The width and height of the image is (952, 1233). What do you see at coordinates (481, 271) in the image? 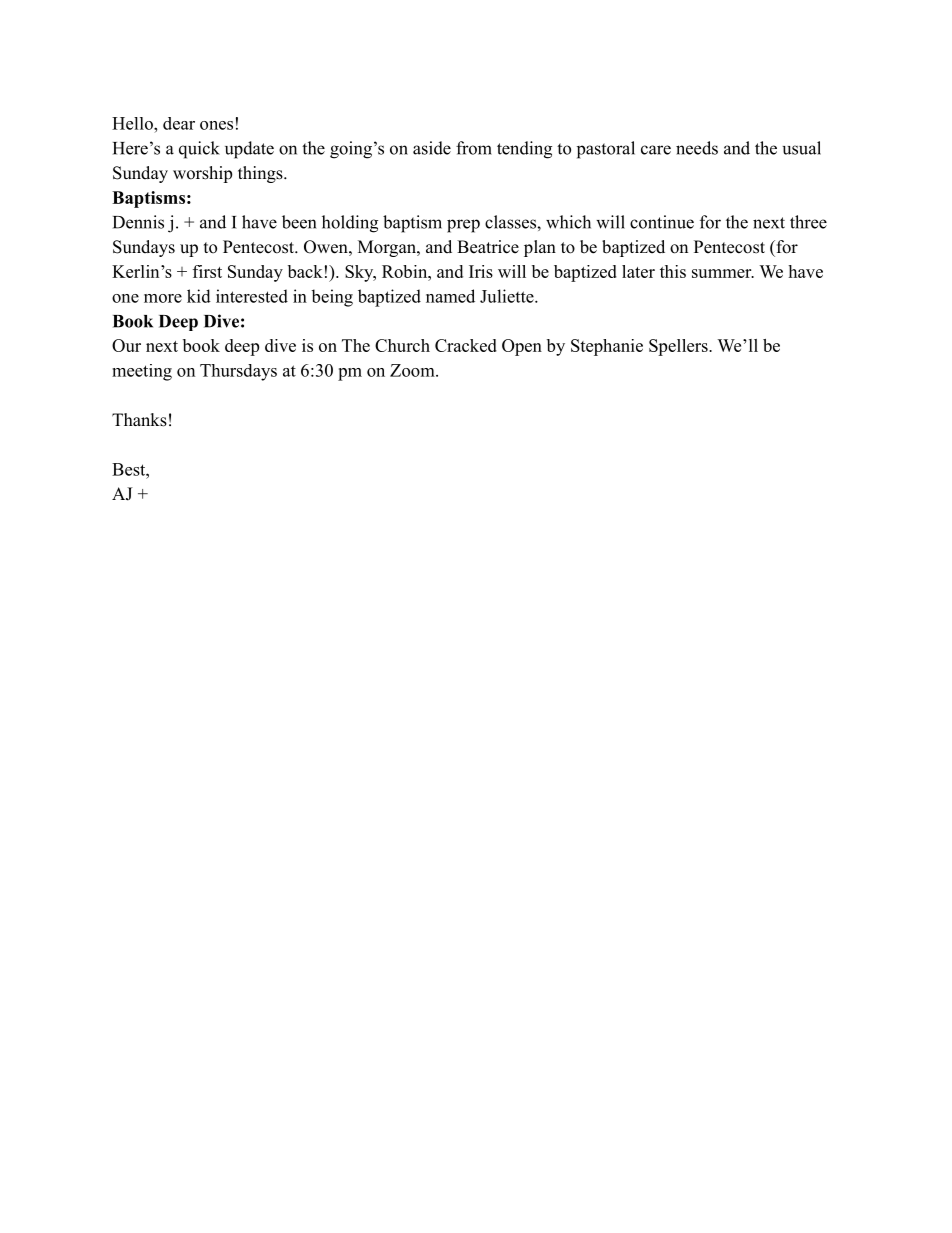
I see `Iris` at bounding box center [481, 271].
